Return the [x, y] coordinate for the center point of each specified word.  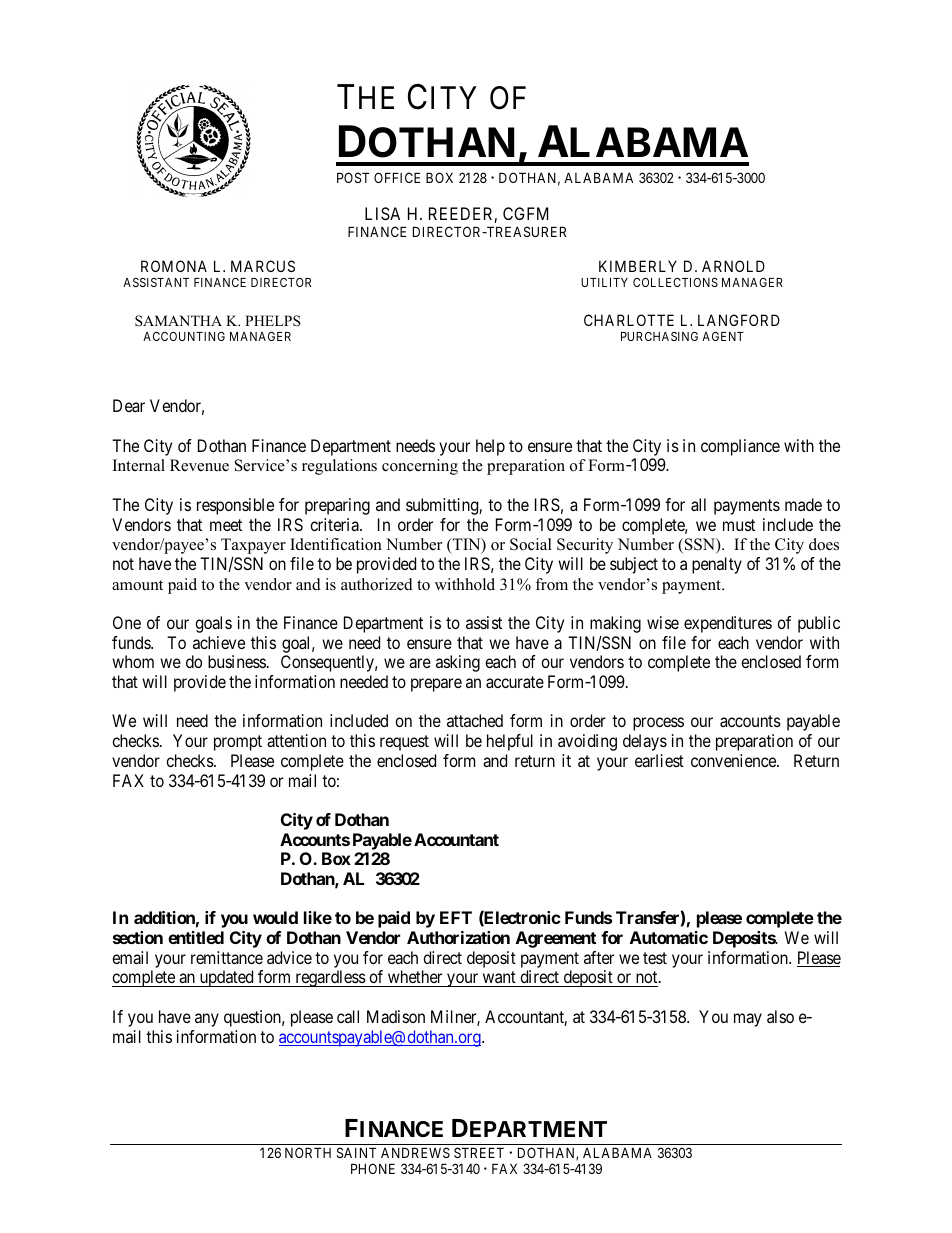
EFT [456, 917]
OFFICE [397, 177]
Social [531, 544]
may [748, 1020]
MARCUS [263, 266]
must [739, 525]
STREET [479, 1152]
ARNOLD [733, 266]
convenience [734, 760]
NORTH [308, 1152]
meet [226, 525]
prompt [238, 743]
